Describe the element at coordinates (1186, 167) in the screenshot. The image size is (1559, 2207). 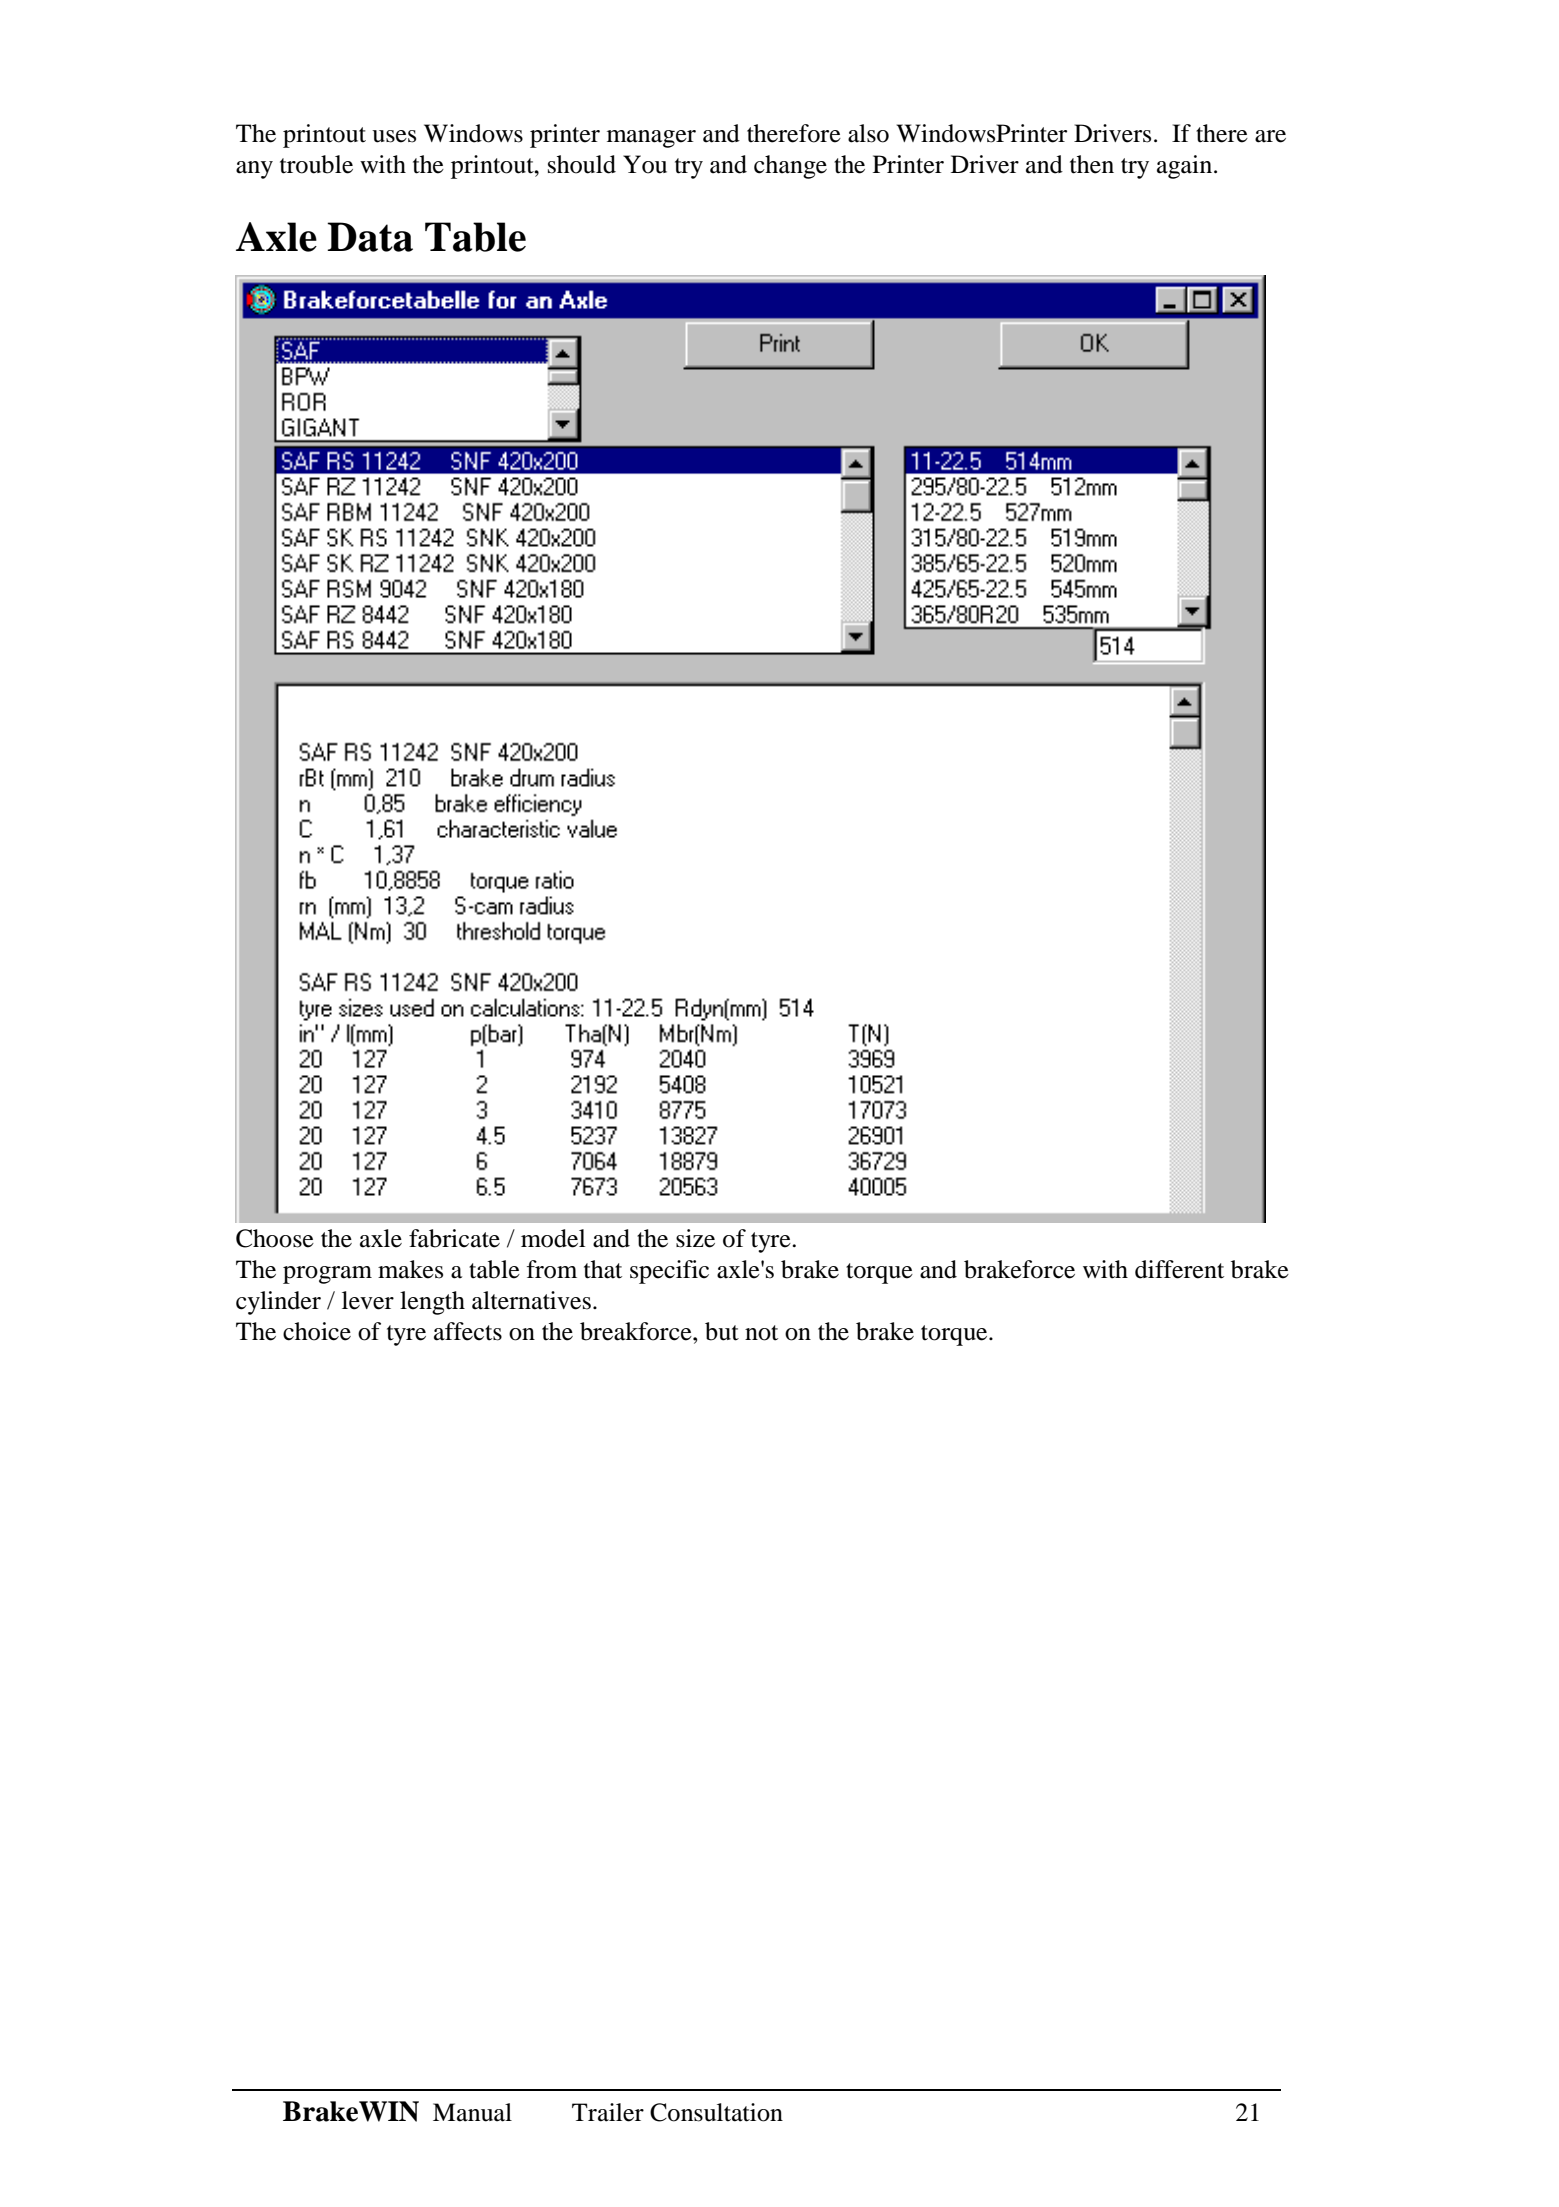
I see `again` at that location.
